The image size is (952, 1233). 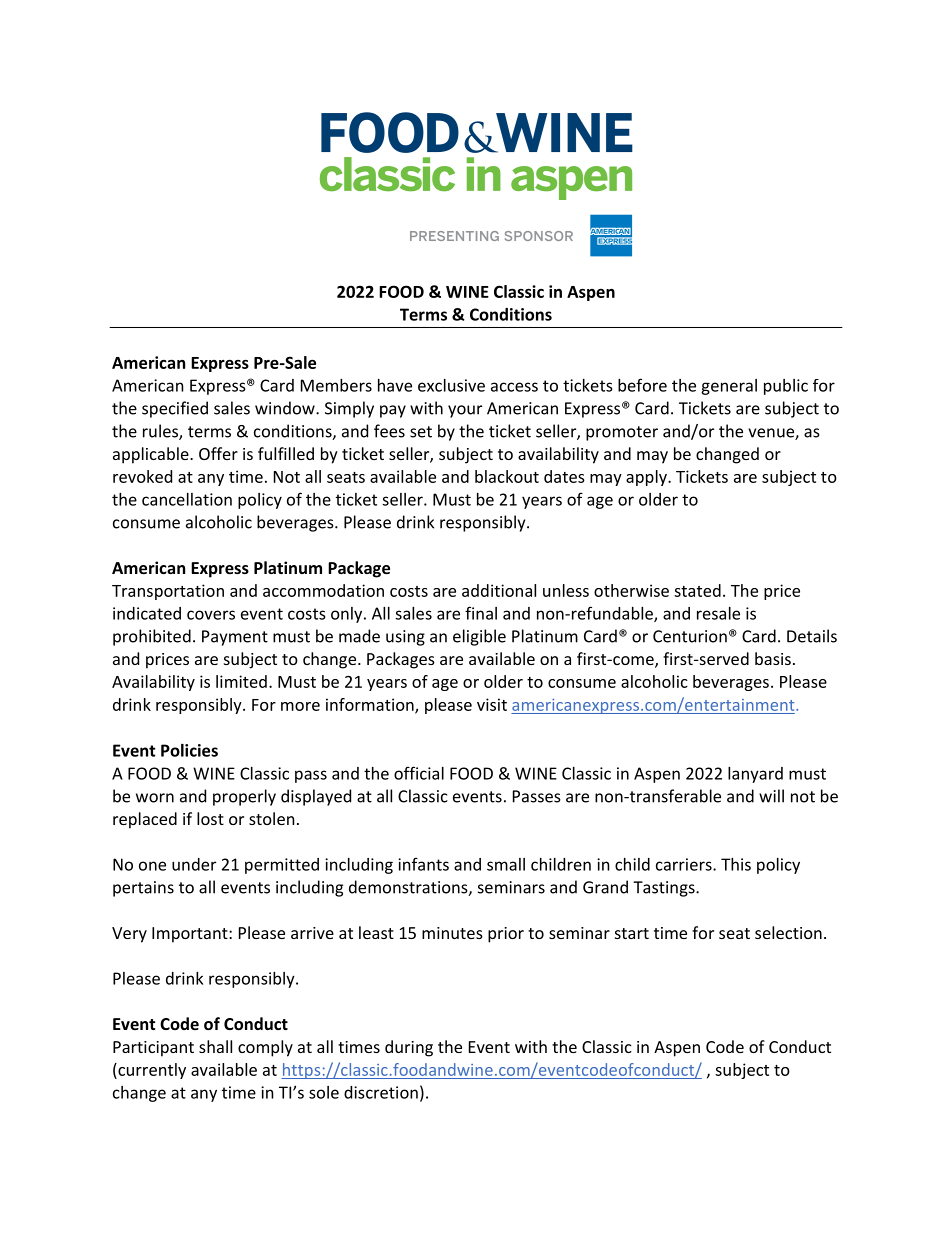 I want to click on general, so click(x=729, y=387).
